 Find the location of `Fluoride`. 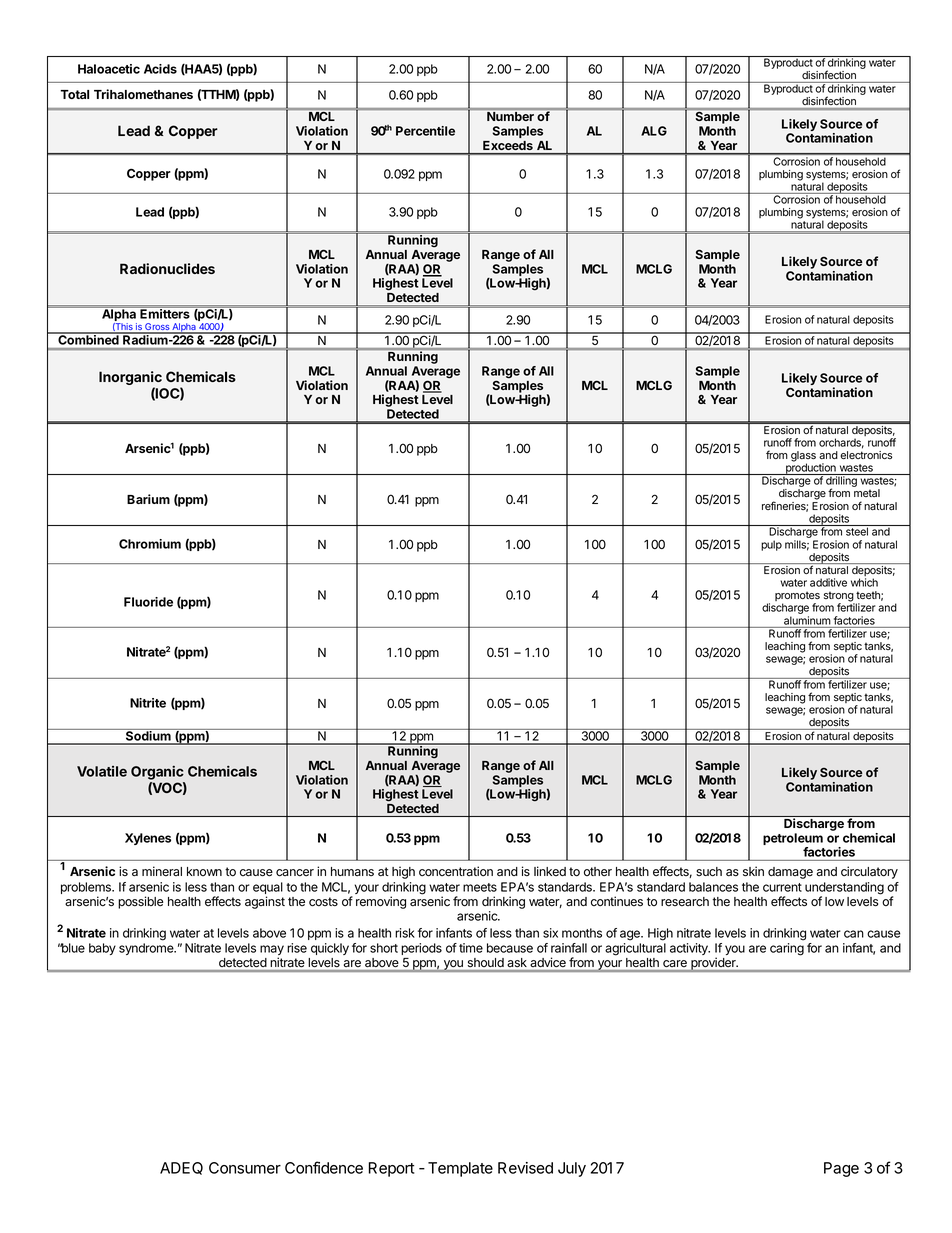

Fluoride is located at coordinates (148, 602).
